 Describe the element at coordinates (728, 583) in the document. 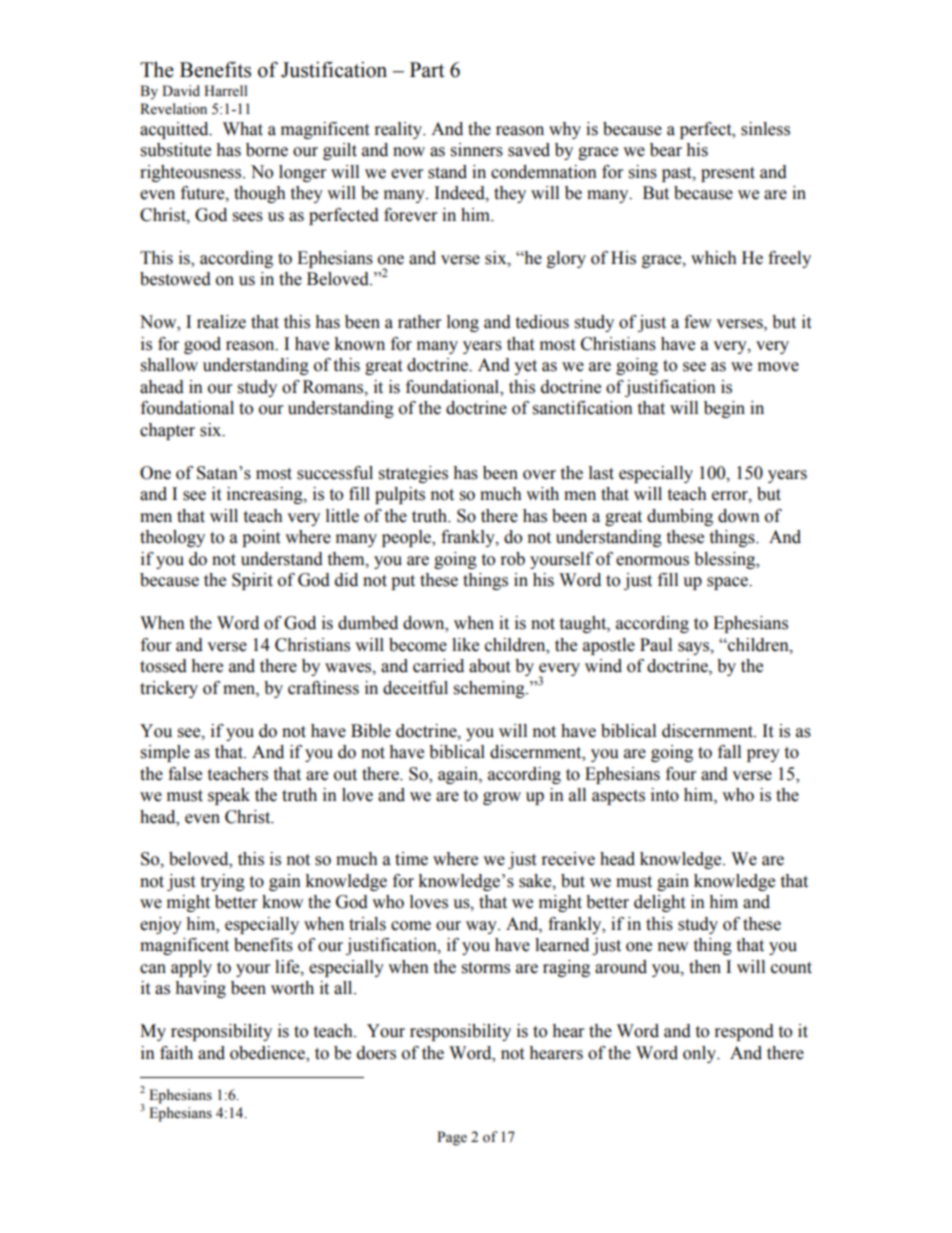

I see `space` at that location.
